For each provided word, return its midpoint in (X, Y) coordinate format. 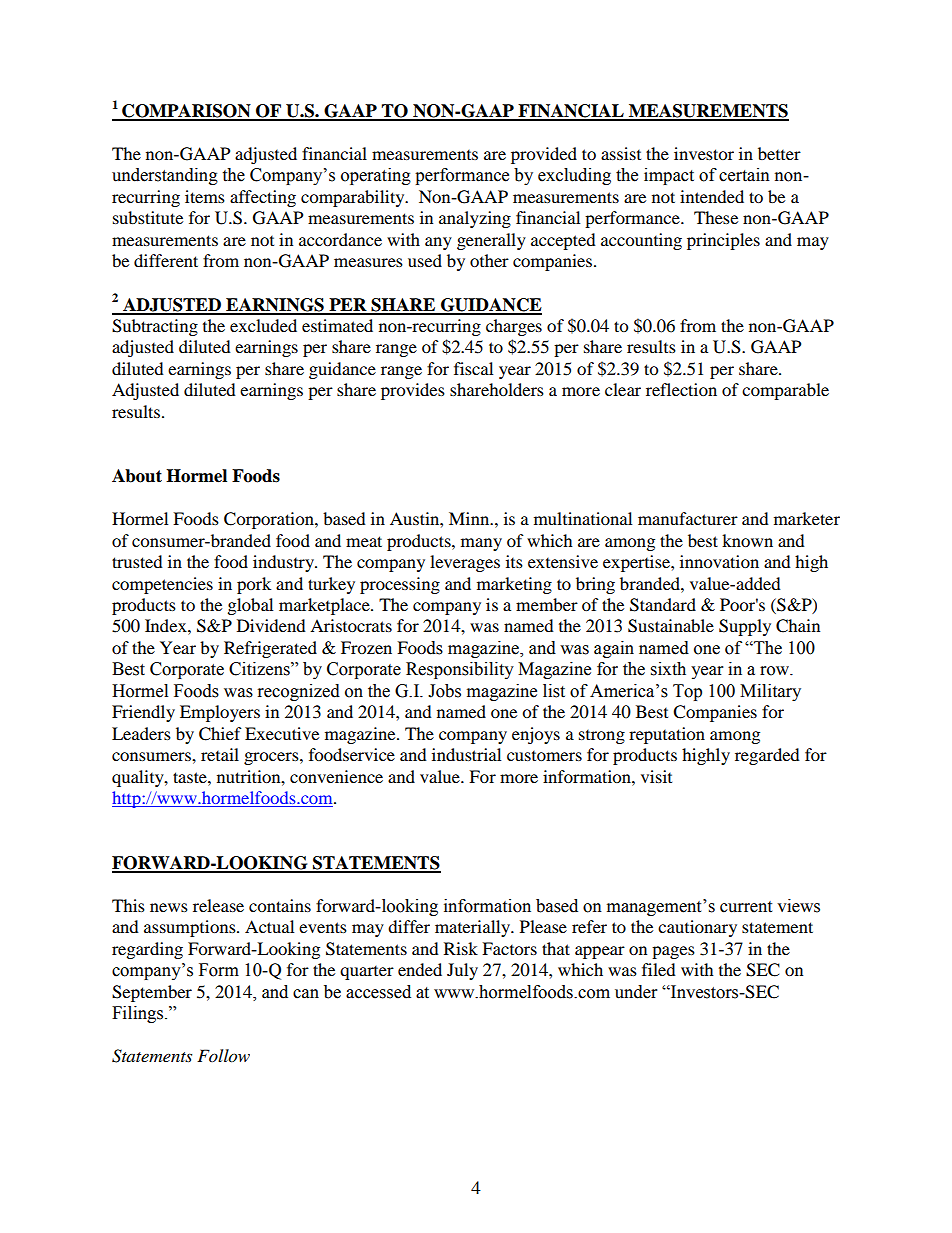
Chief (220, 734)
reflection (681, 389)
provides (413, 391)
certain (744, 175)
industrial (466, 754)
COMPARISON (186, 112)
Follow (223, 1056)
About (137, 476)
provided (544, 155)
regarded (767, 756)
